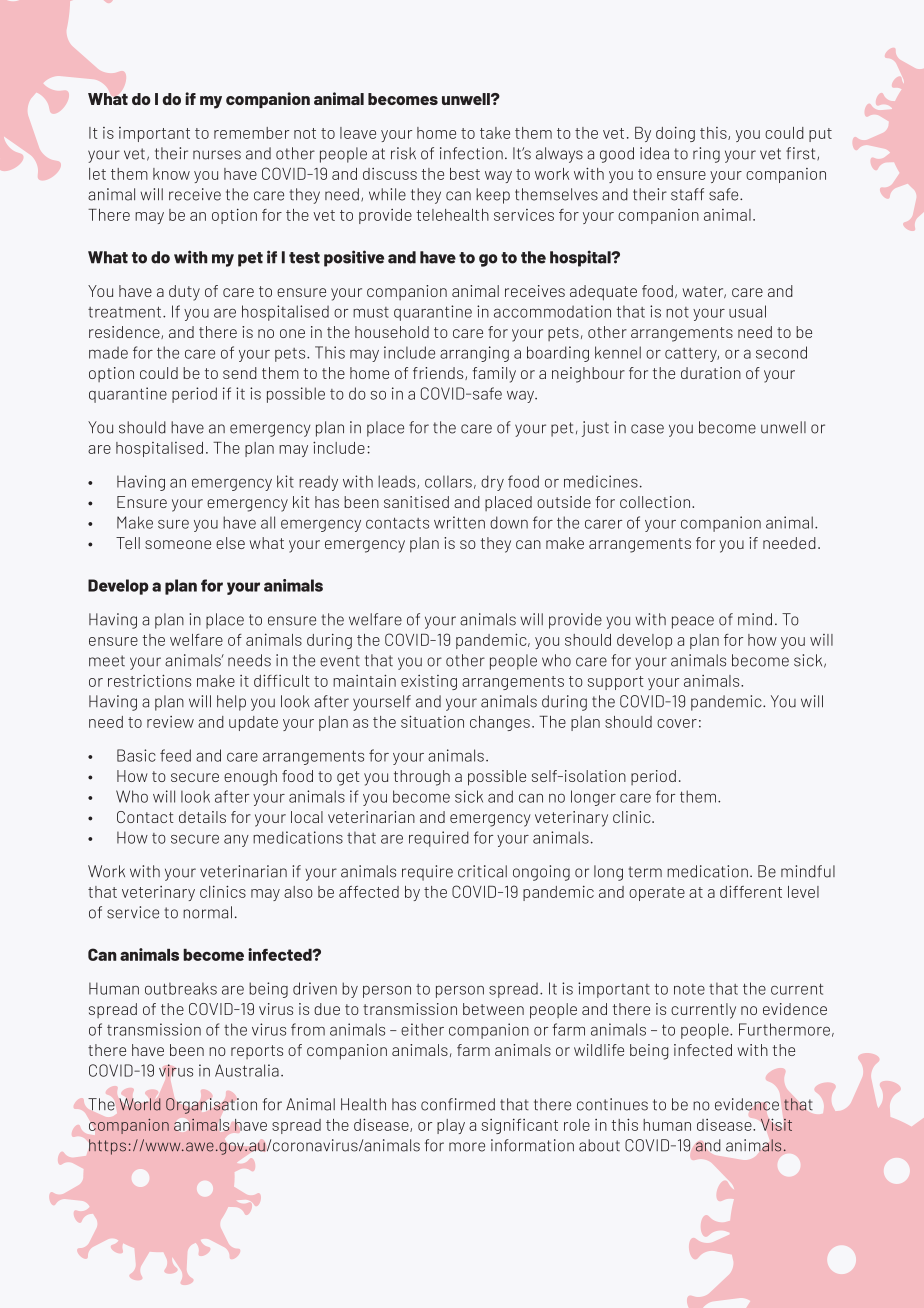 The image size is (924, 1308). What do you see at coordinates (149, 680) in the document?
I see `restrictions` at bounding box center [149, 680].
